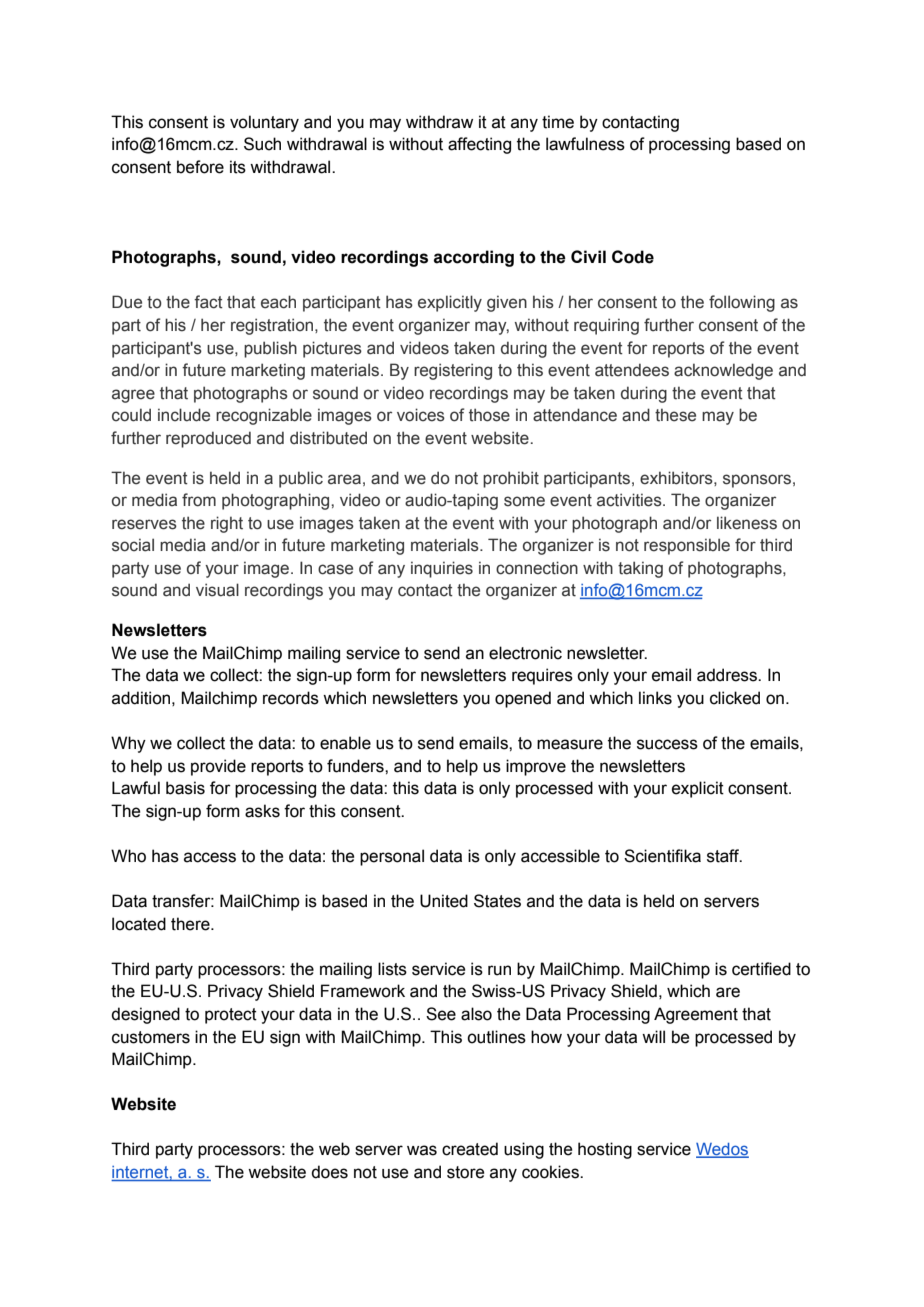 The width and height of the page is (924, 1307). Describe the element at coordinates (199, 500) in the page. I see `from` at that location.
